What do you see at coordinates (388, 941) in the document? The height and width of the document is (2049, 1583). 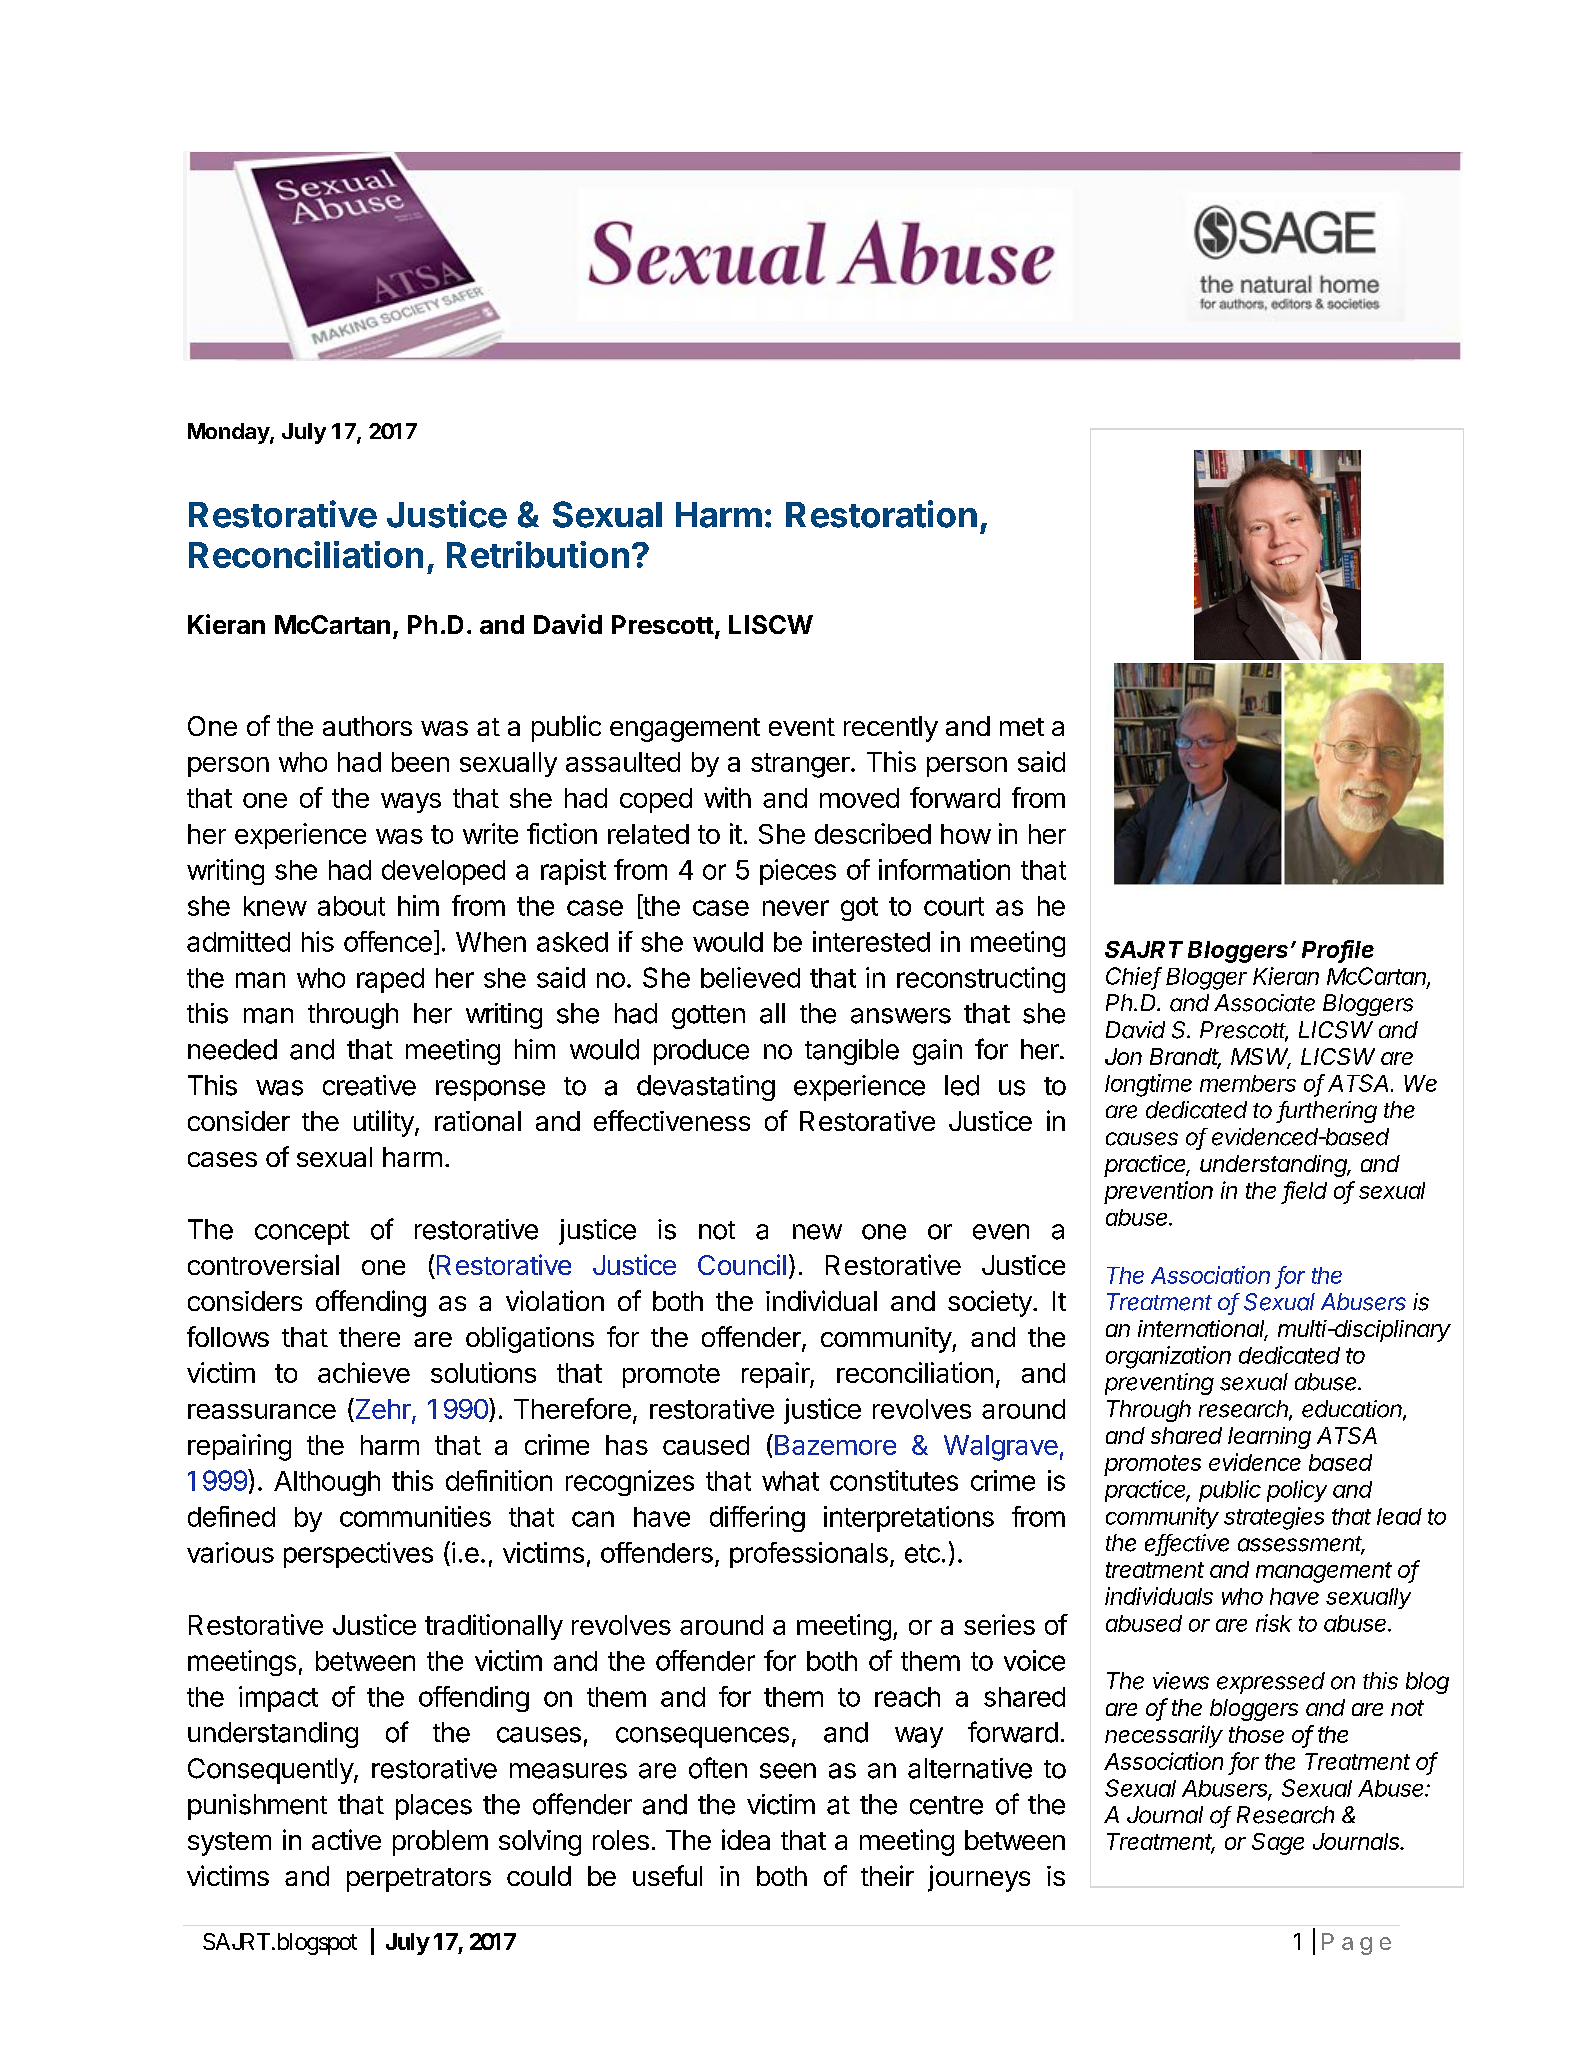 I see `offence` at bounding box center [388, 941].
